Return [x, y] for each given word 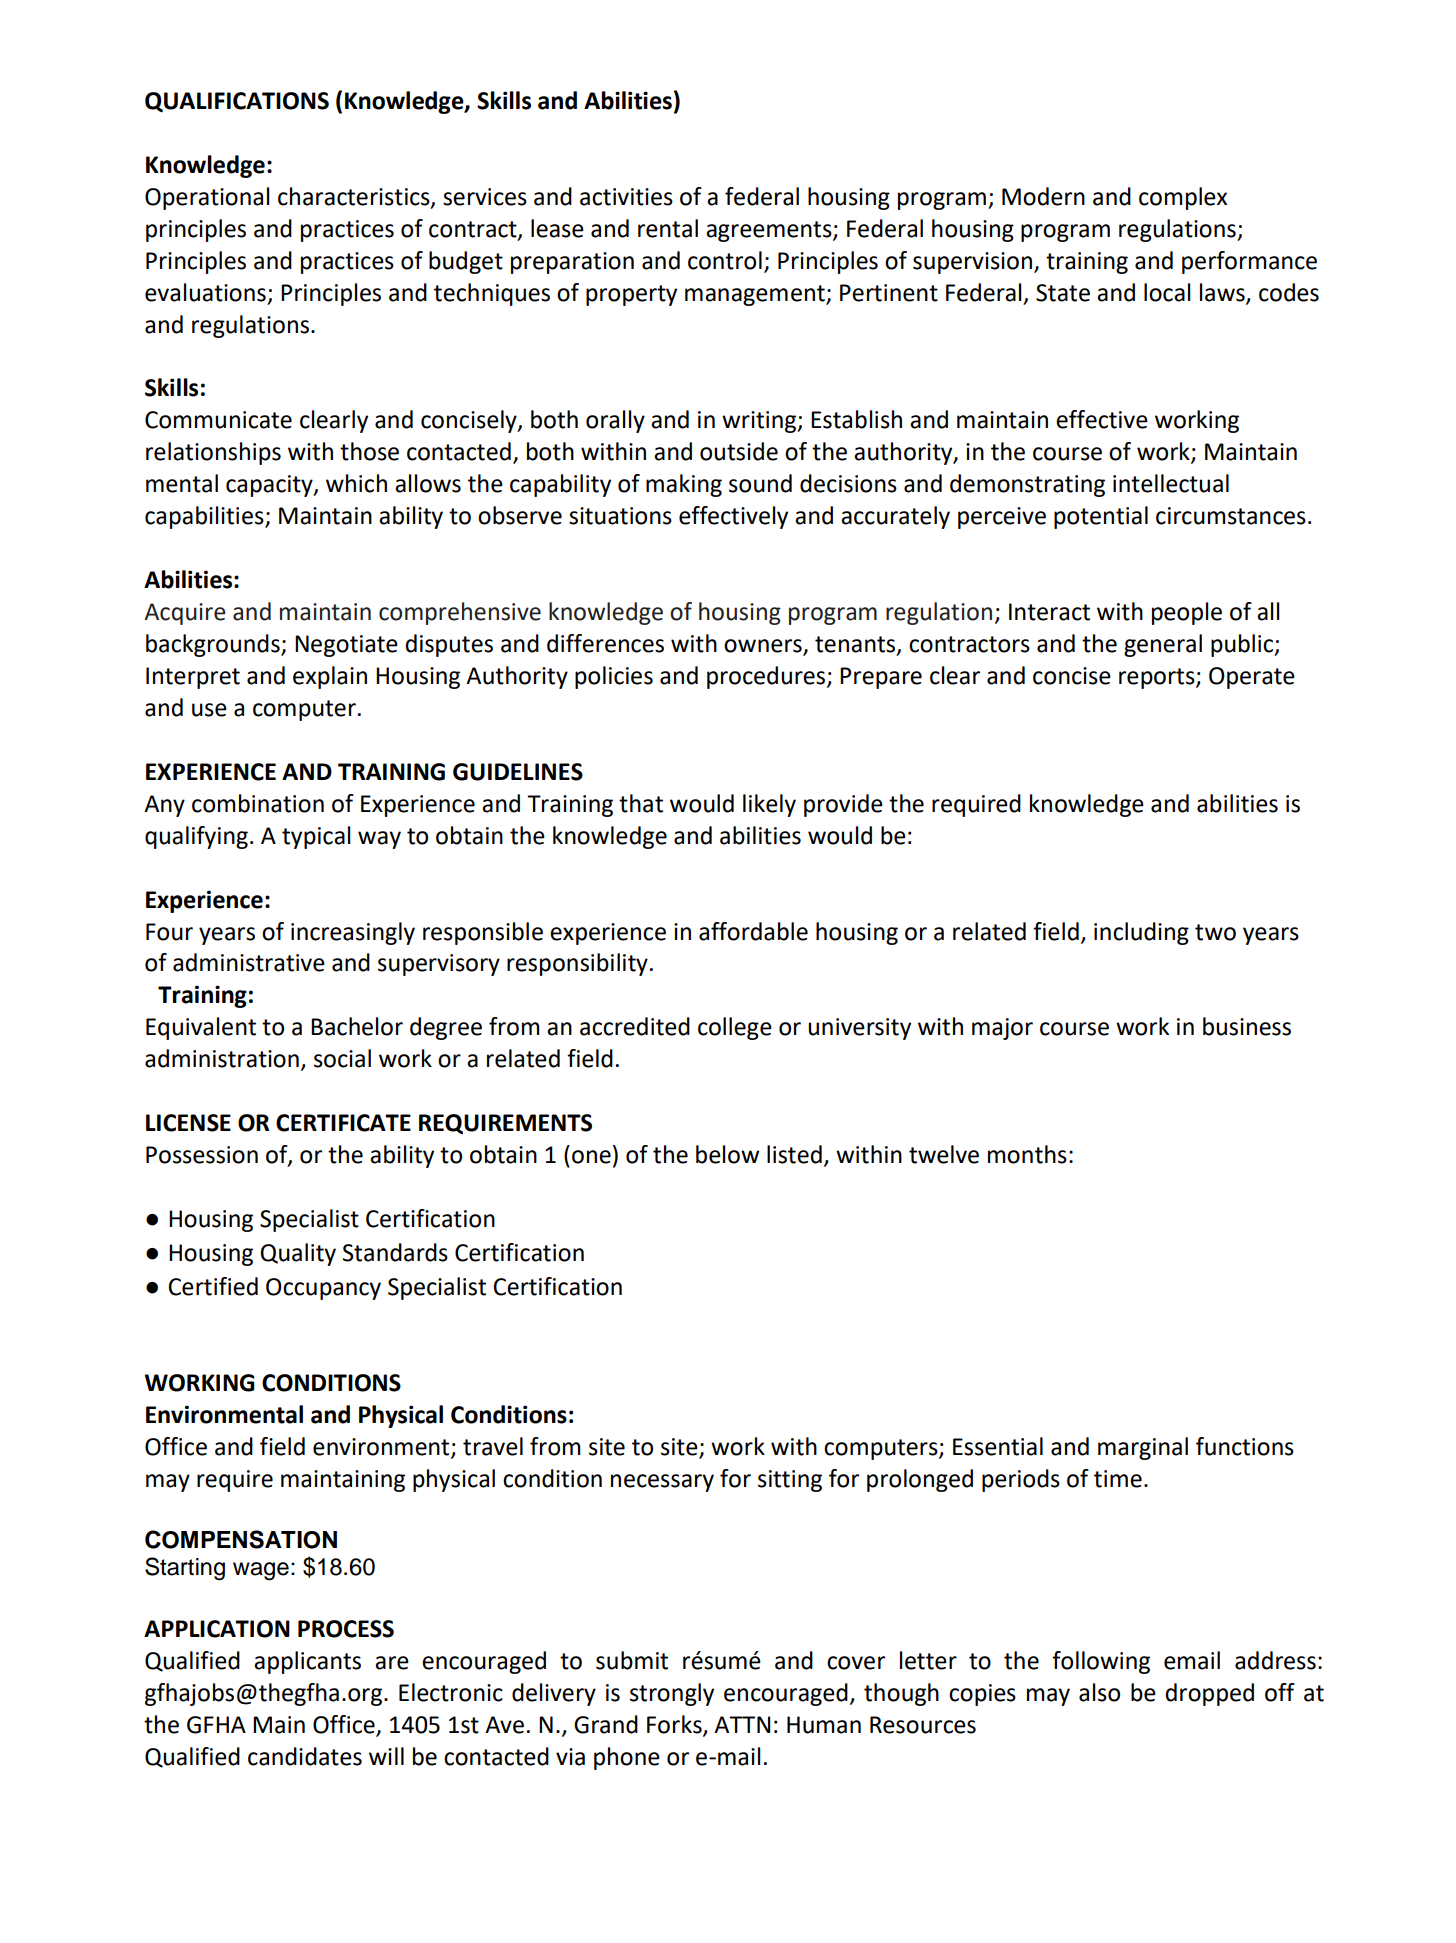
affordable [753, 931]
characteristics [355, 197]
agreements [770, 231]
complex [1183, 198]
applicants [307, 1662]
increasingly [353, 933]
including [1141, 933]
